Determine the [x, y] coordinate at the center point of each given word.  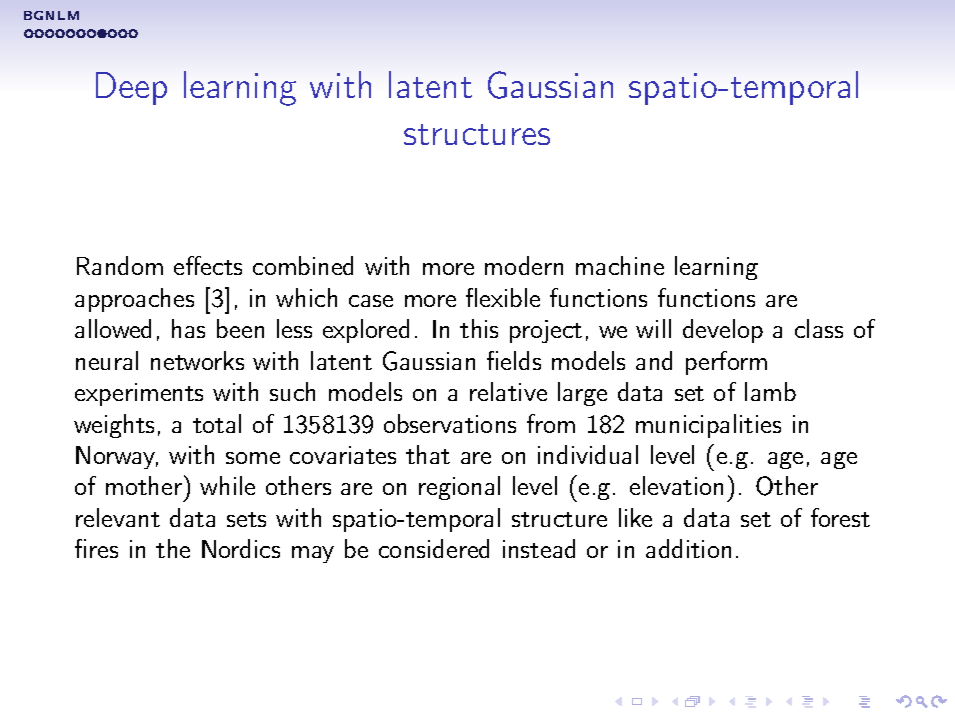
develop [723, 331]
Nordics [241, 548]
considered [434, 548]
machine [620, 265]
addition [688, 548]
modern [524, 265]
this [479, 328]
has [188, 328]
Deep [131, 88]
